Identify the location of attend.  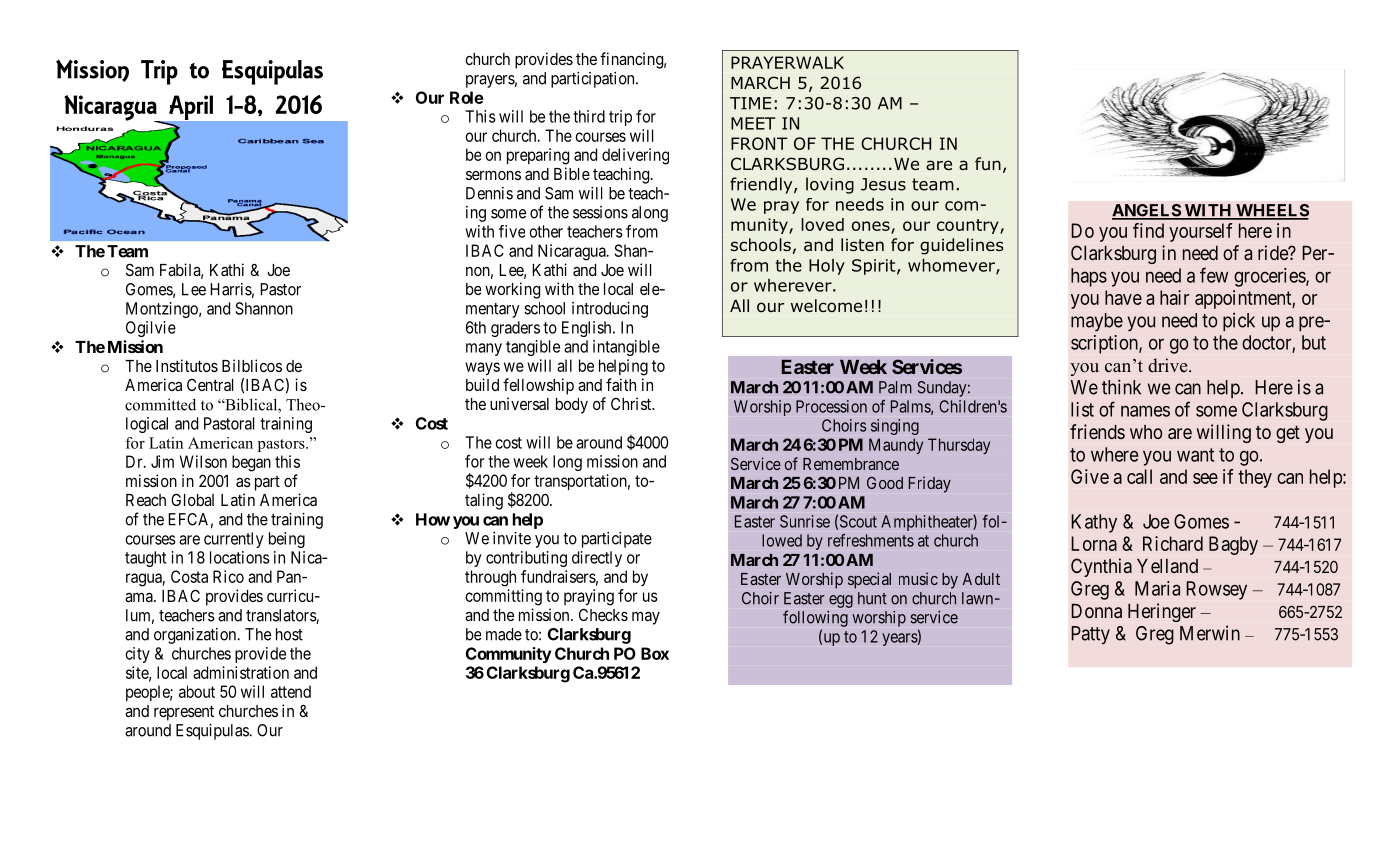
(291, 691).
